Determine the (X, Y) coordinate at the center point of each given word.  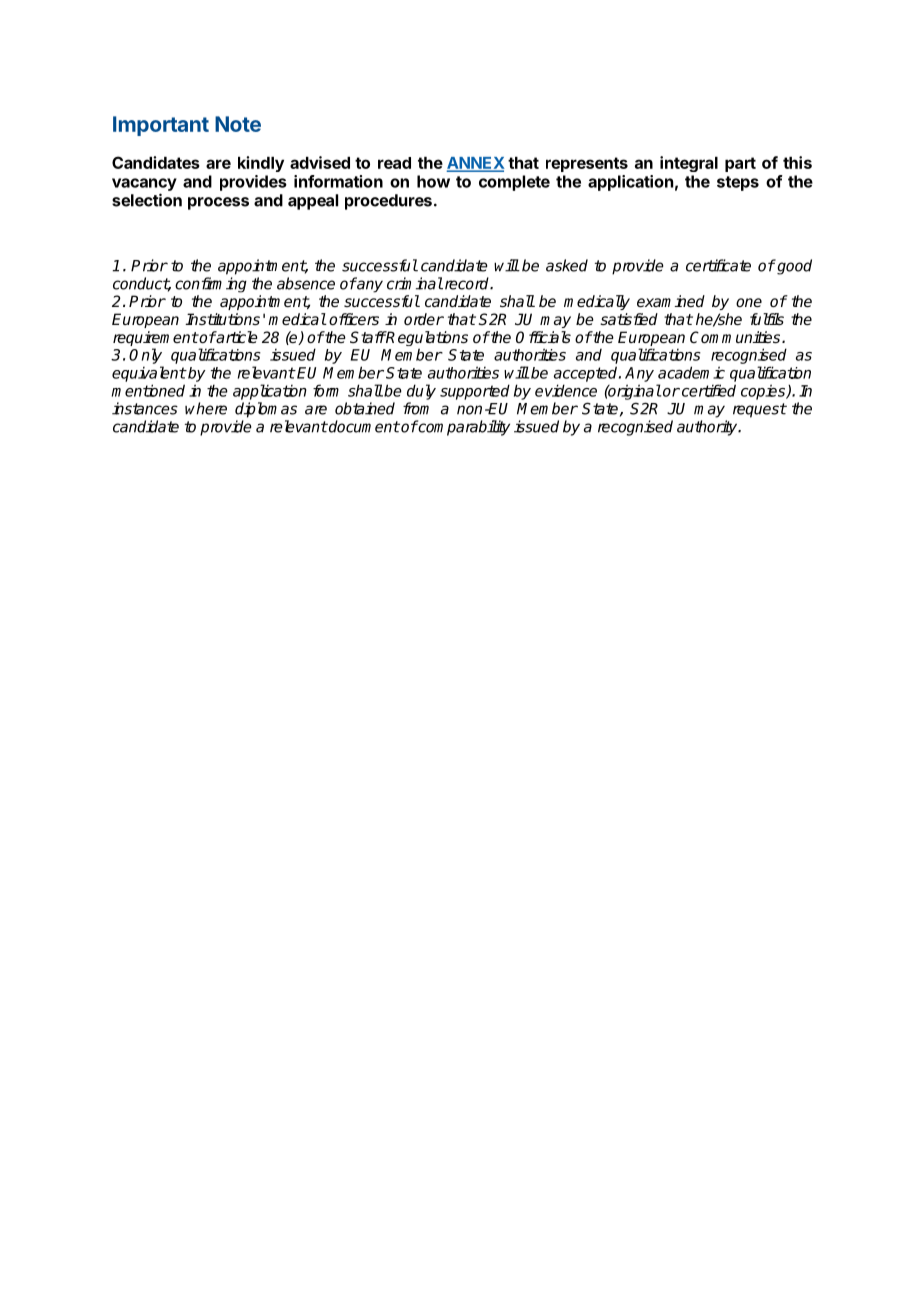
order (424, 319)
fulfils (767, 319)
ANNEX (476, 164)
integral (689, 164)
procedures (388, 202)
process (218, 203)
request (760, 410)
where (206, 408)
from (416, 408)
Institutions (222, 319)
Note (238, 124)
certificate (718, 265)
